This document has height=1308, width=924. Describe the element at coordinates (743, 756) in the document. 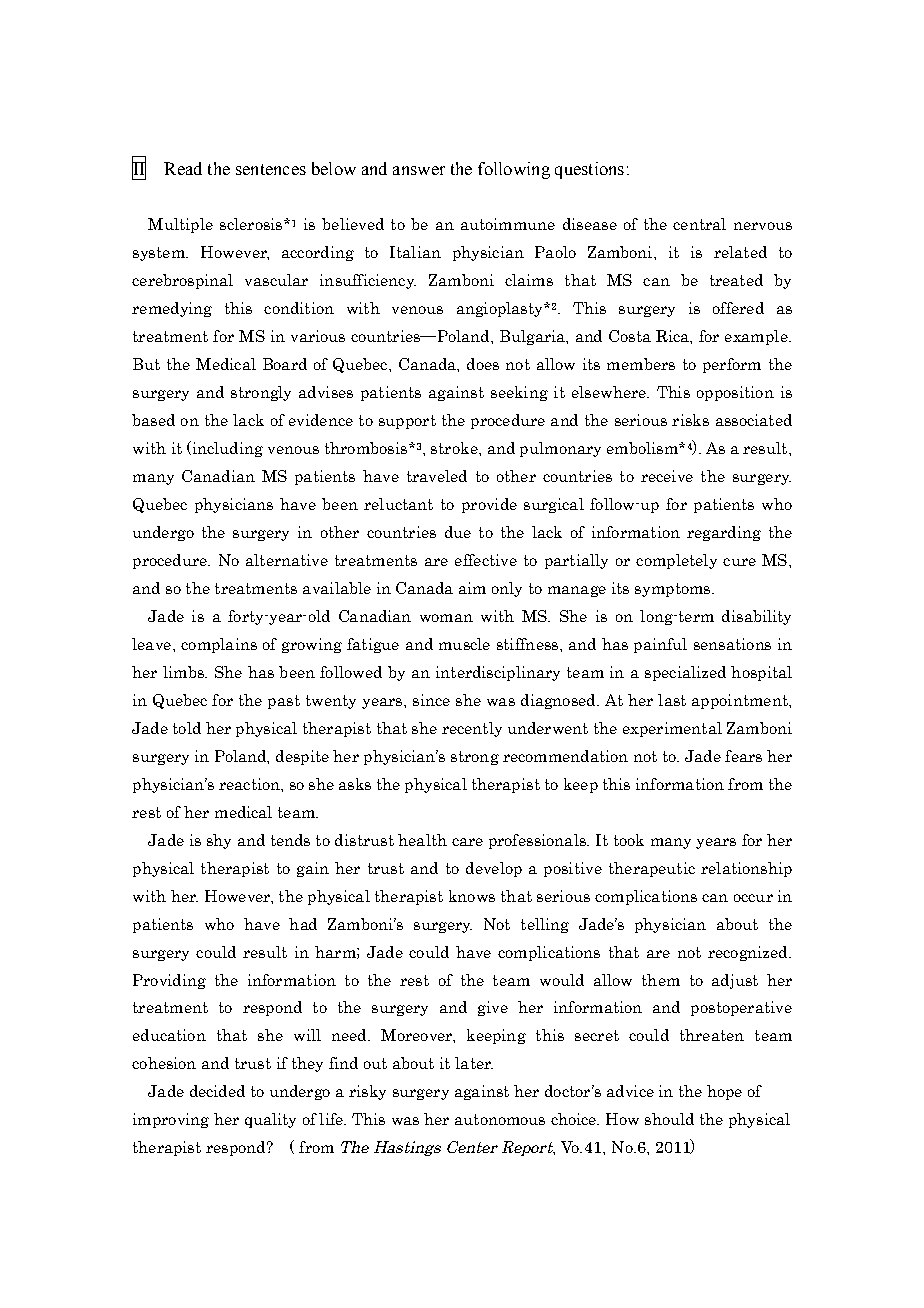

I see `fears` at that location.
